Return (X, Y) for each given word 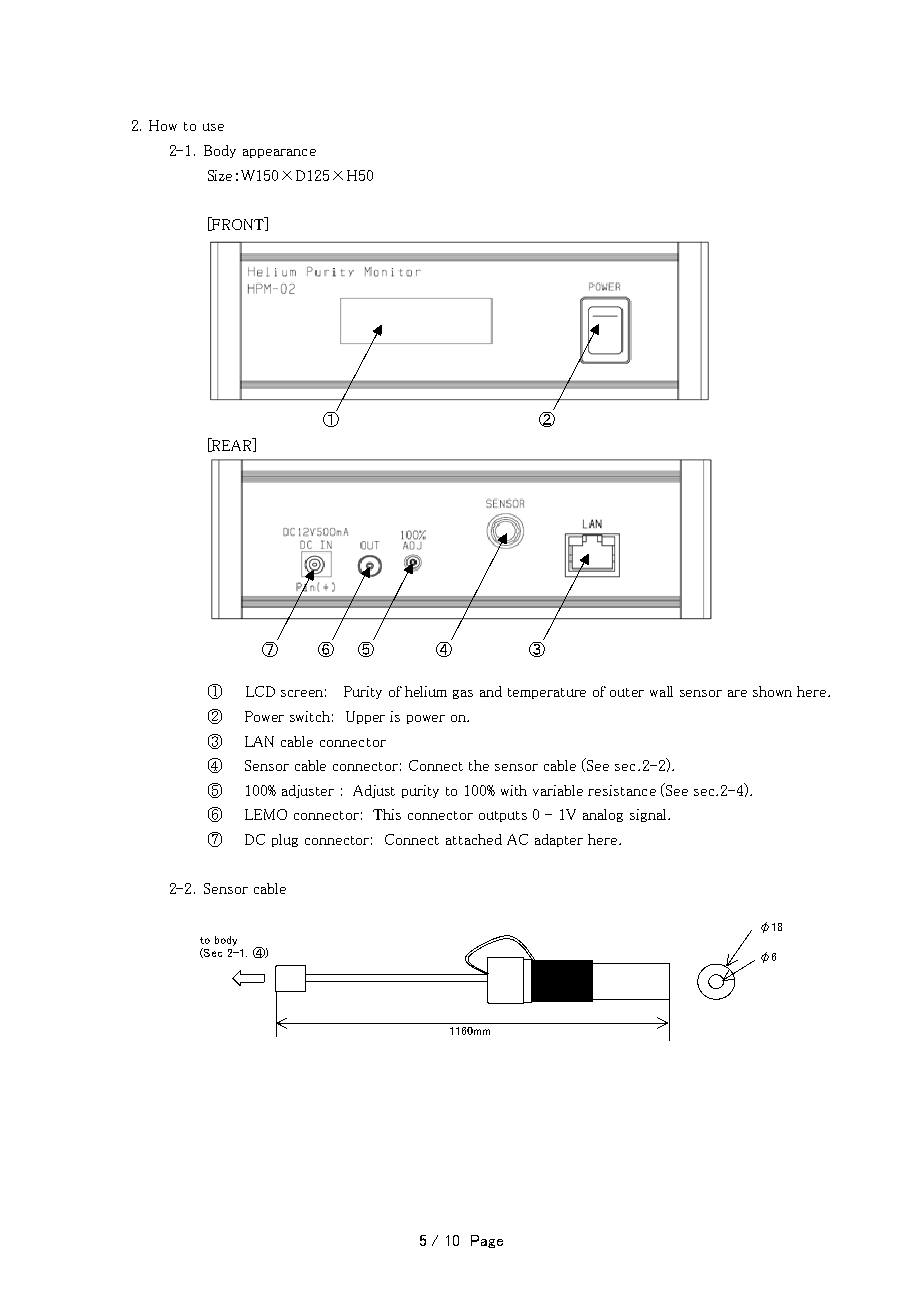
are (737, 693)
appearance (279, 153)
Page (487, 1241)
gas (463, 694)
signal (649, 815)
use (213, 127)
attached (474, 839)
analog (603, 815)
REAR (232, 445)
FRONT (238, 224)
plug (285, 840)
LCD (260, 691)
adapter (559, 840)
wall (661, 691)
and (491, 691)
